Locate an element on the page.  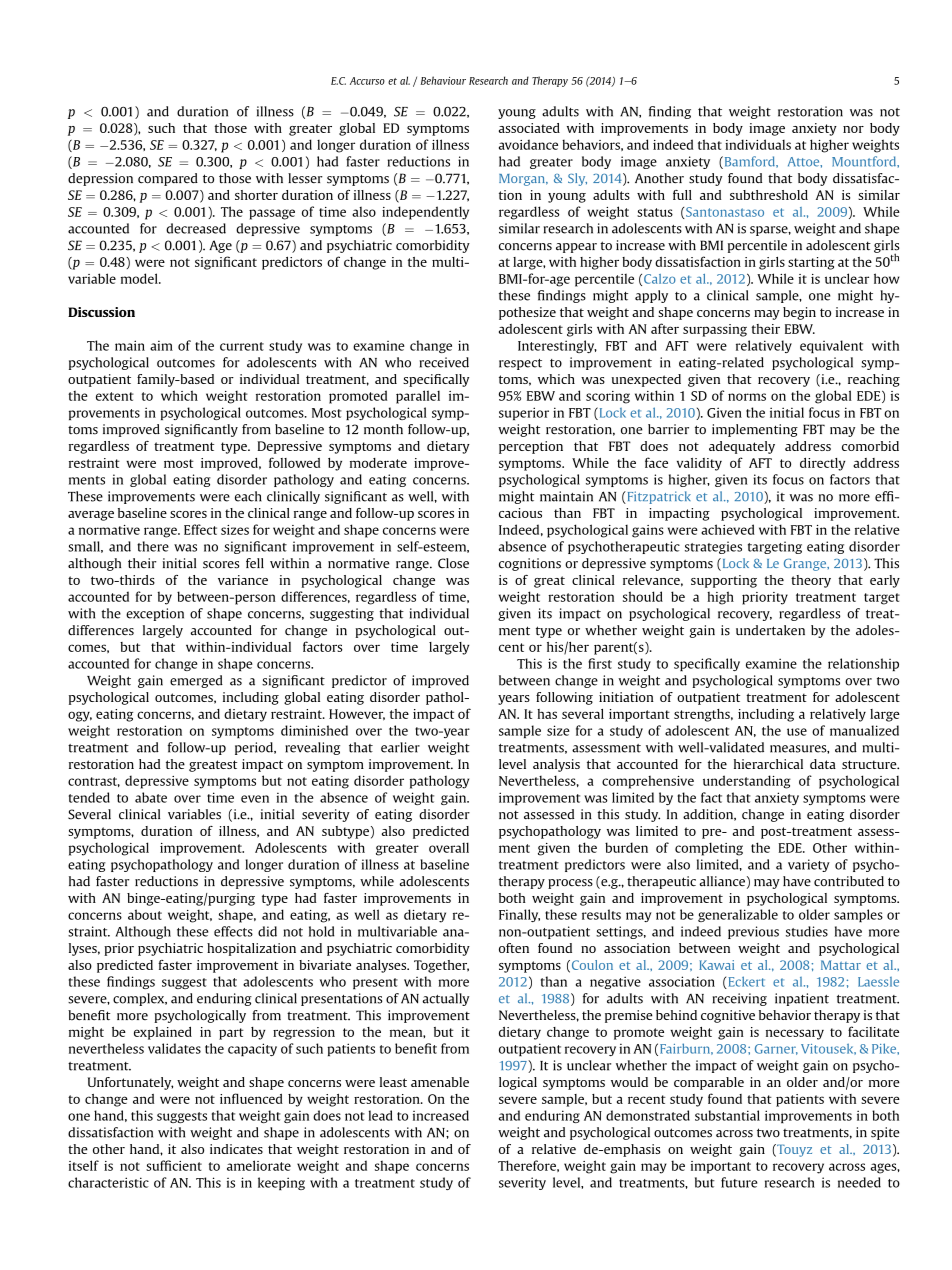
indicates is located at coordinates (236, 1149).
